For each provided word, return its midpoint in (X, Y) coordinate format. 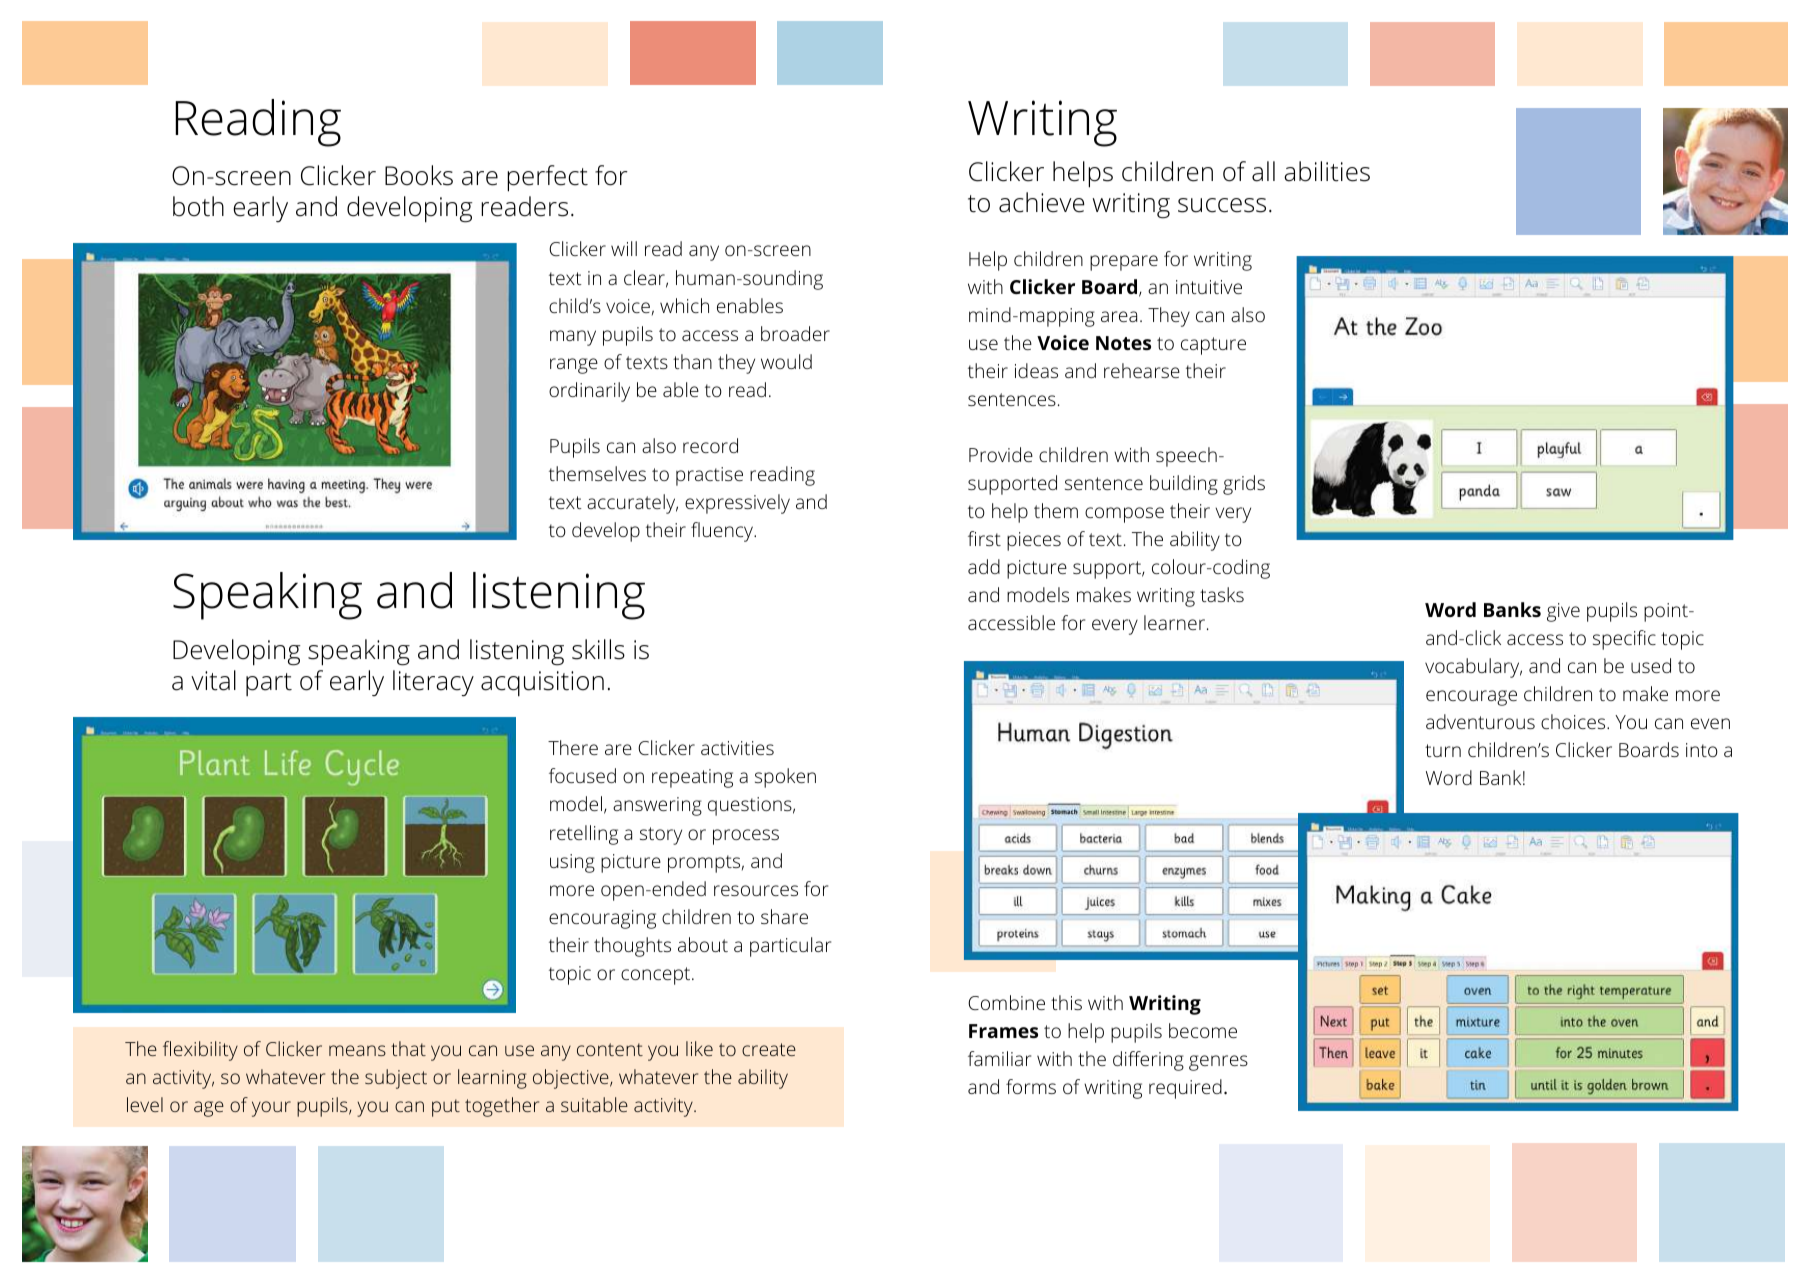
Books (419, 175)
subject (396, 1079)
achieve (1042, 202)
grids (1244, 485)
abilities (1327, 171)
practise (709, 476)
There (573, 747)
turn (1443, 750)
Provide (1001, 454)
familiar (999, 1058)
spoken (785, 778)
